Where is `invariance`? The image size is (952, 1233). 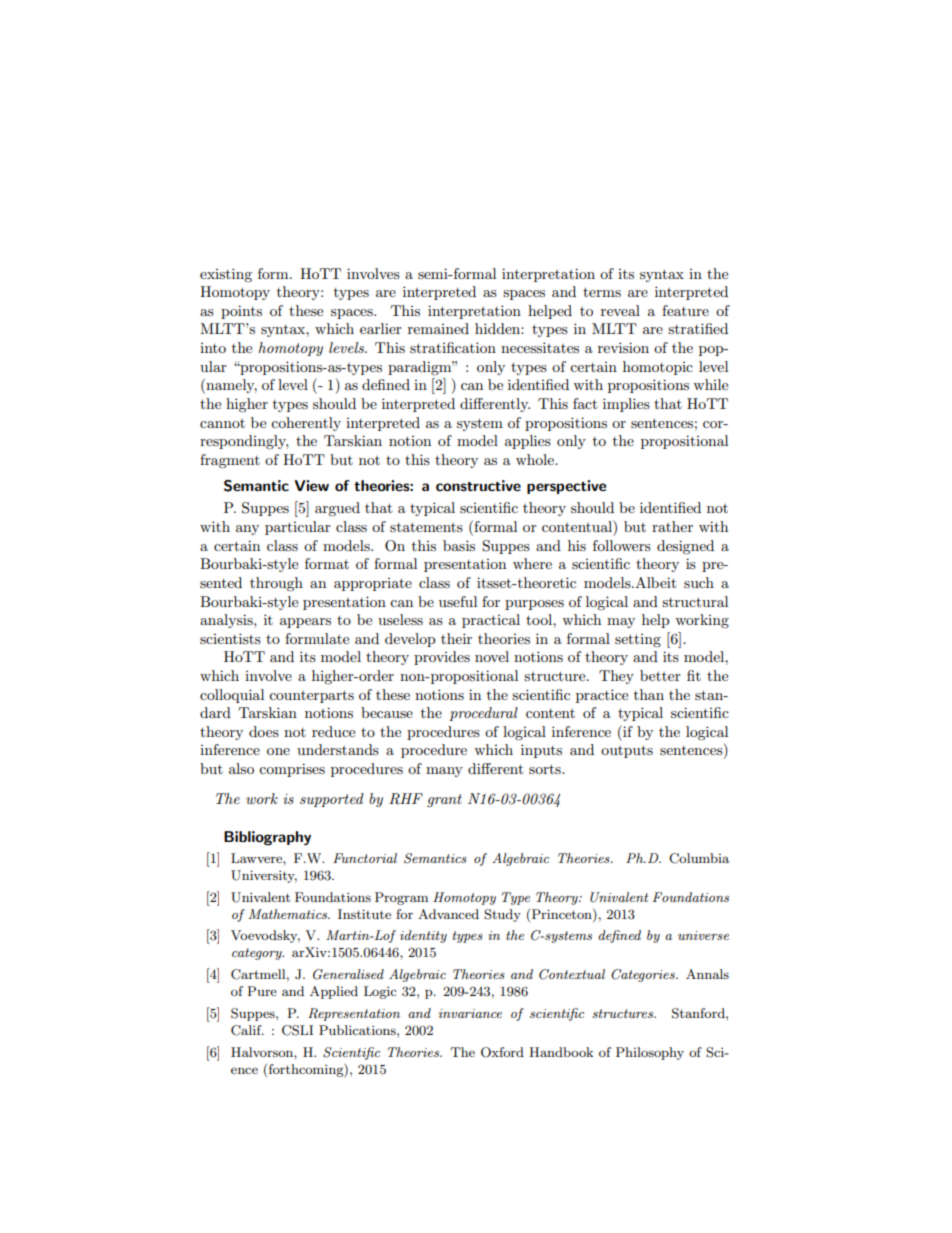
invariance is located at coordinates (470, 1013).
